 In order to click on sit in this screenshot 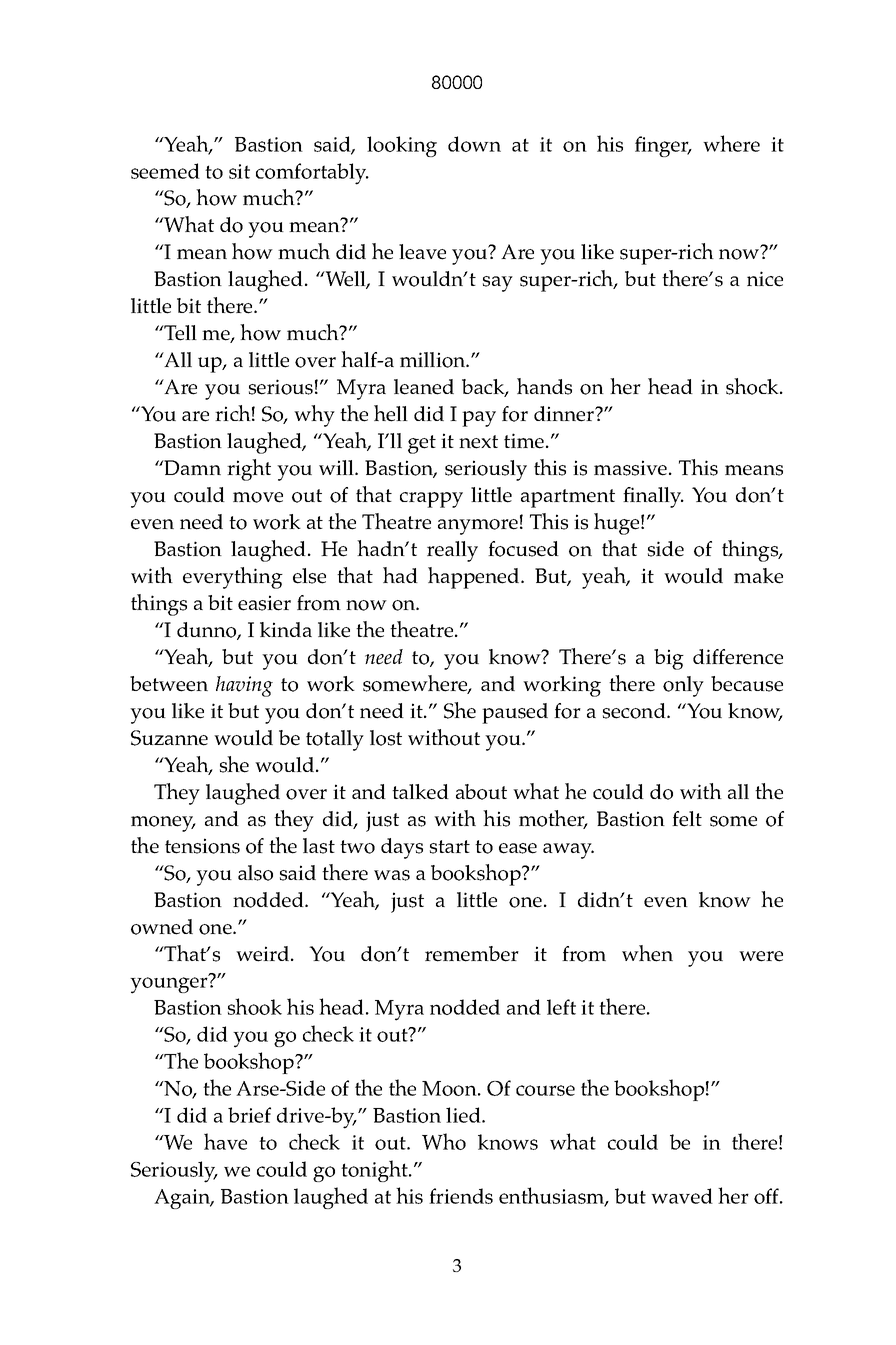, I will do `click(239, 171)`.
